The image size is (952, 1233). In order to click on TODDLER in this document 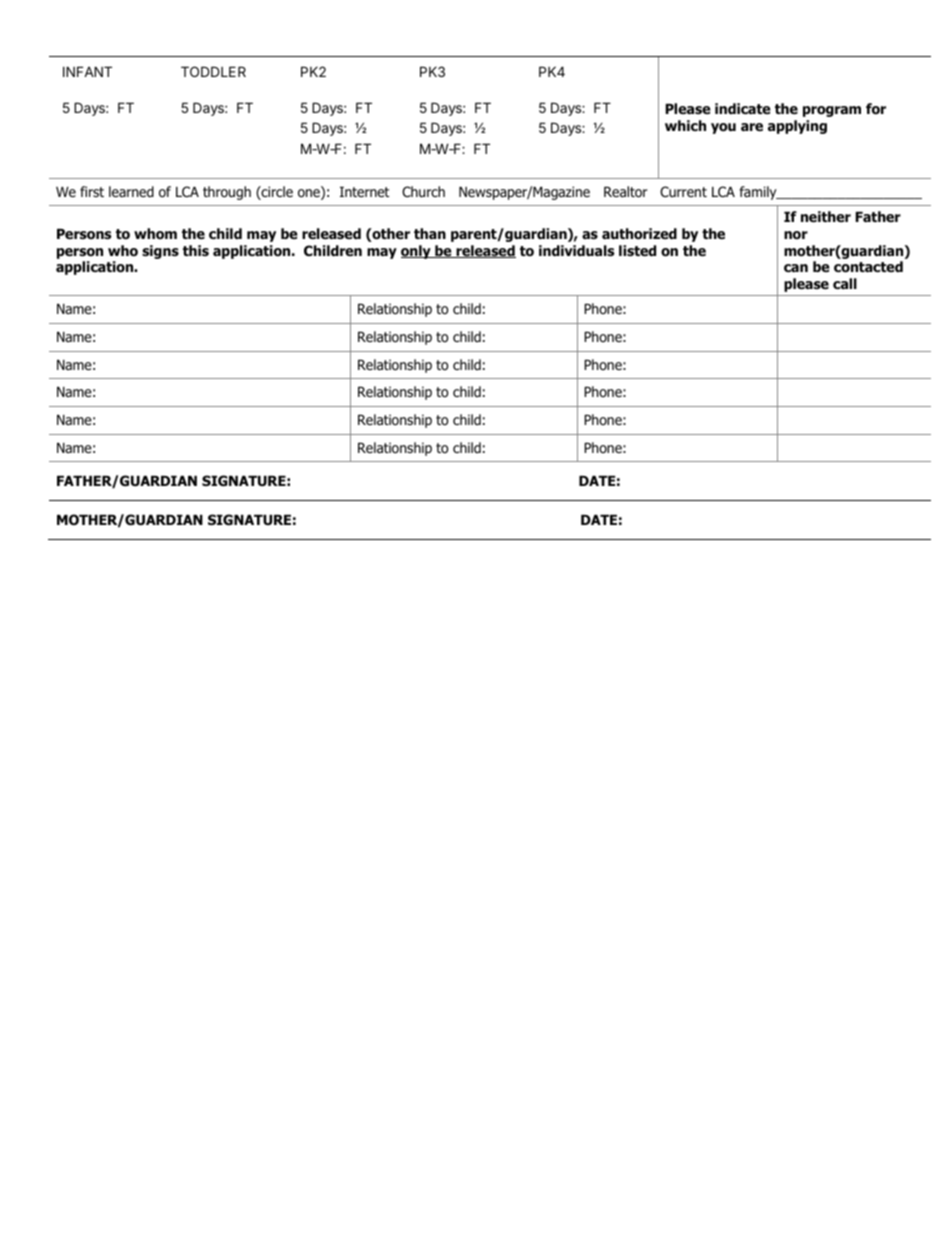, I will do `click(213, 71)`.
